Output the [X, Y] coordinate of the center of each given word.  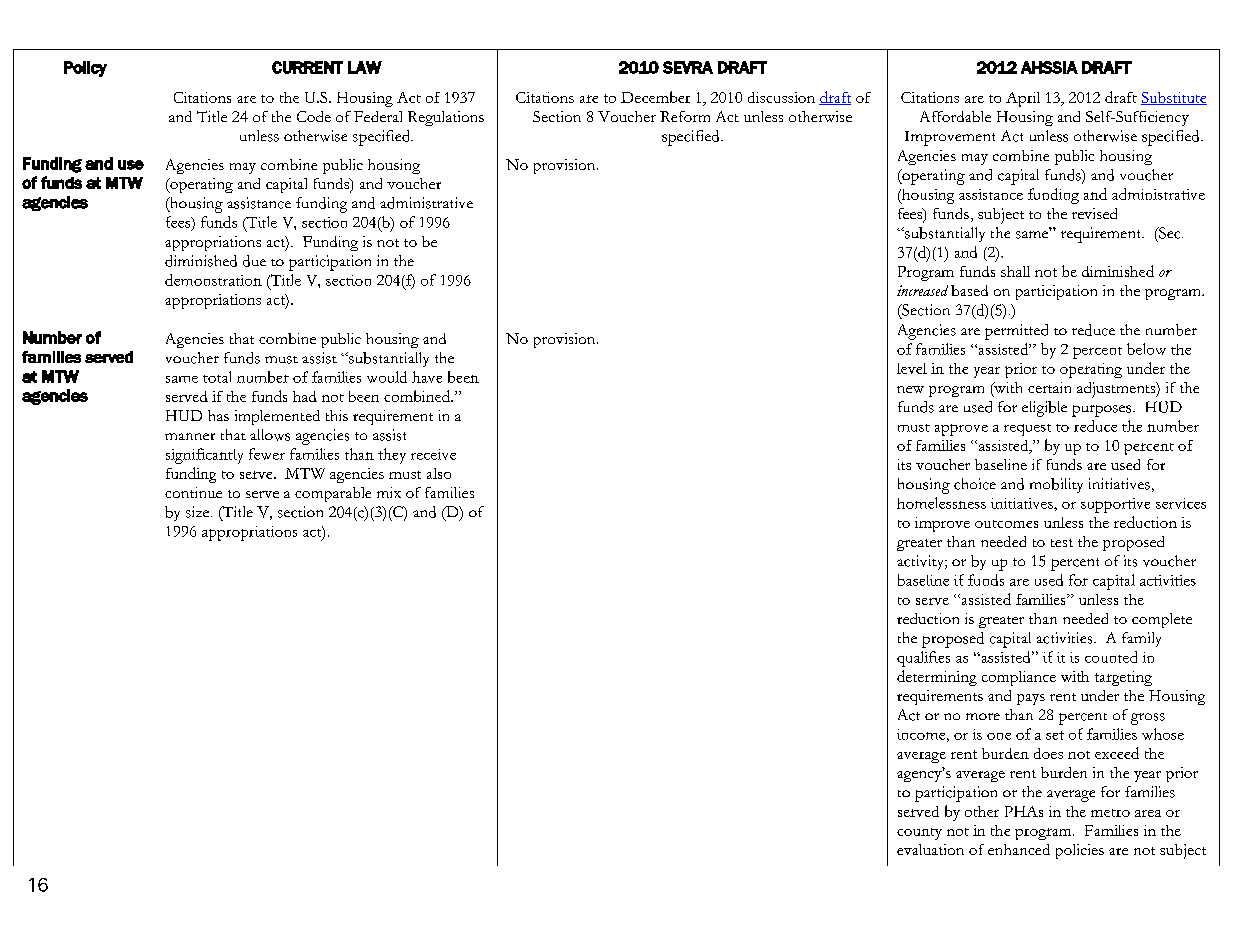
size [199, 512]
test [1062, 543]
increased [922, 290]
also [439, 473]
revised [1094, 213]
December [655, 97]
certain [1049, 387]
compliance [1019, 678]
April [1023, 99]
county [919, 834]
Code [314, 116]
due [254, 261]
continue [193, 492]
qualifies [923, 659]
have [427, 377]
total [217, 377]
